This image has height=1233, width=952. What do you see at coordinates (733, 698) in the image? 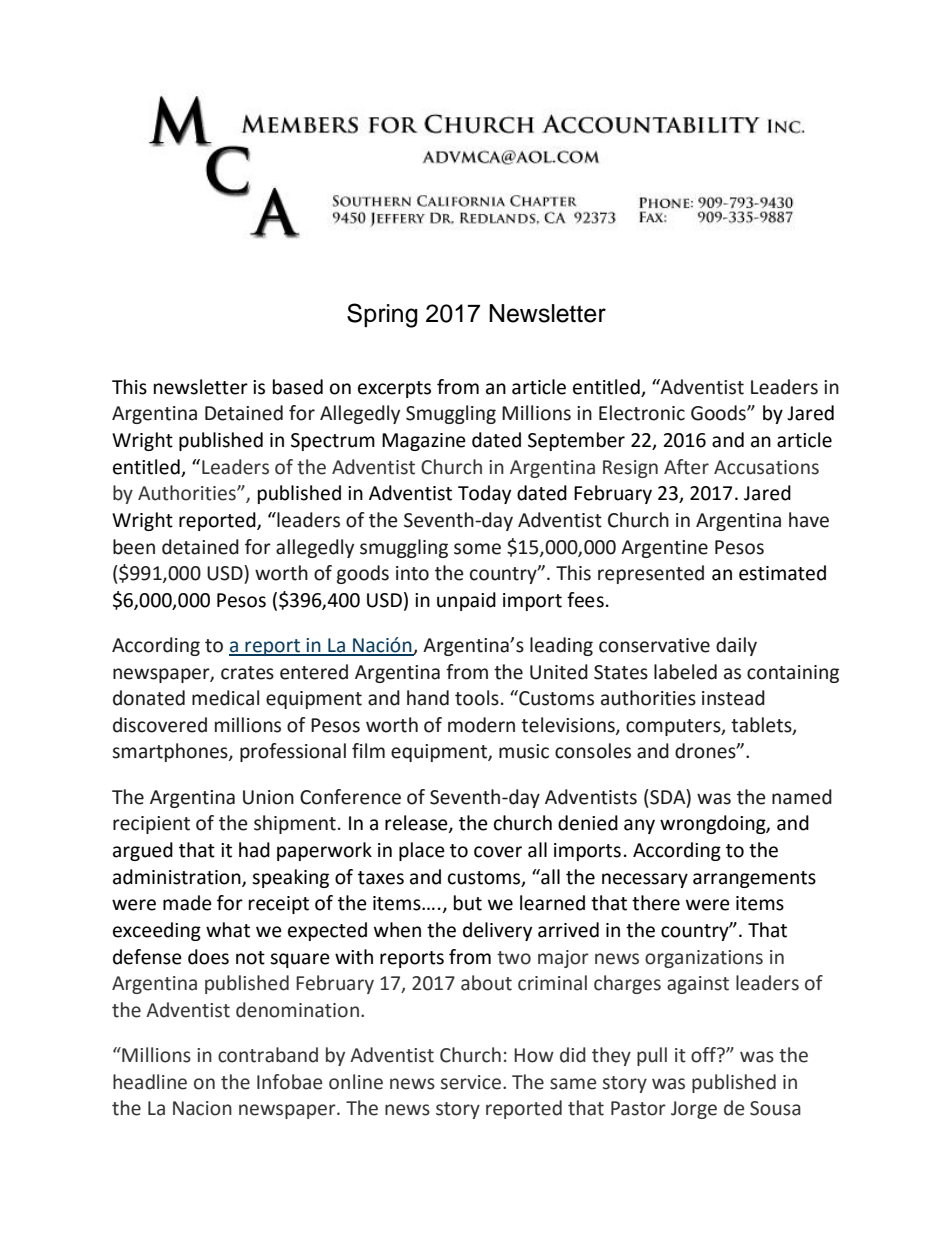
I see `instead` at bounding box center [733, 698].
